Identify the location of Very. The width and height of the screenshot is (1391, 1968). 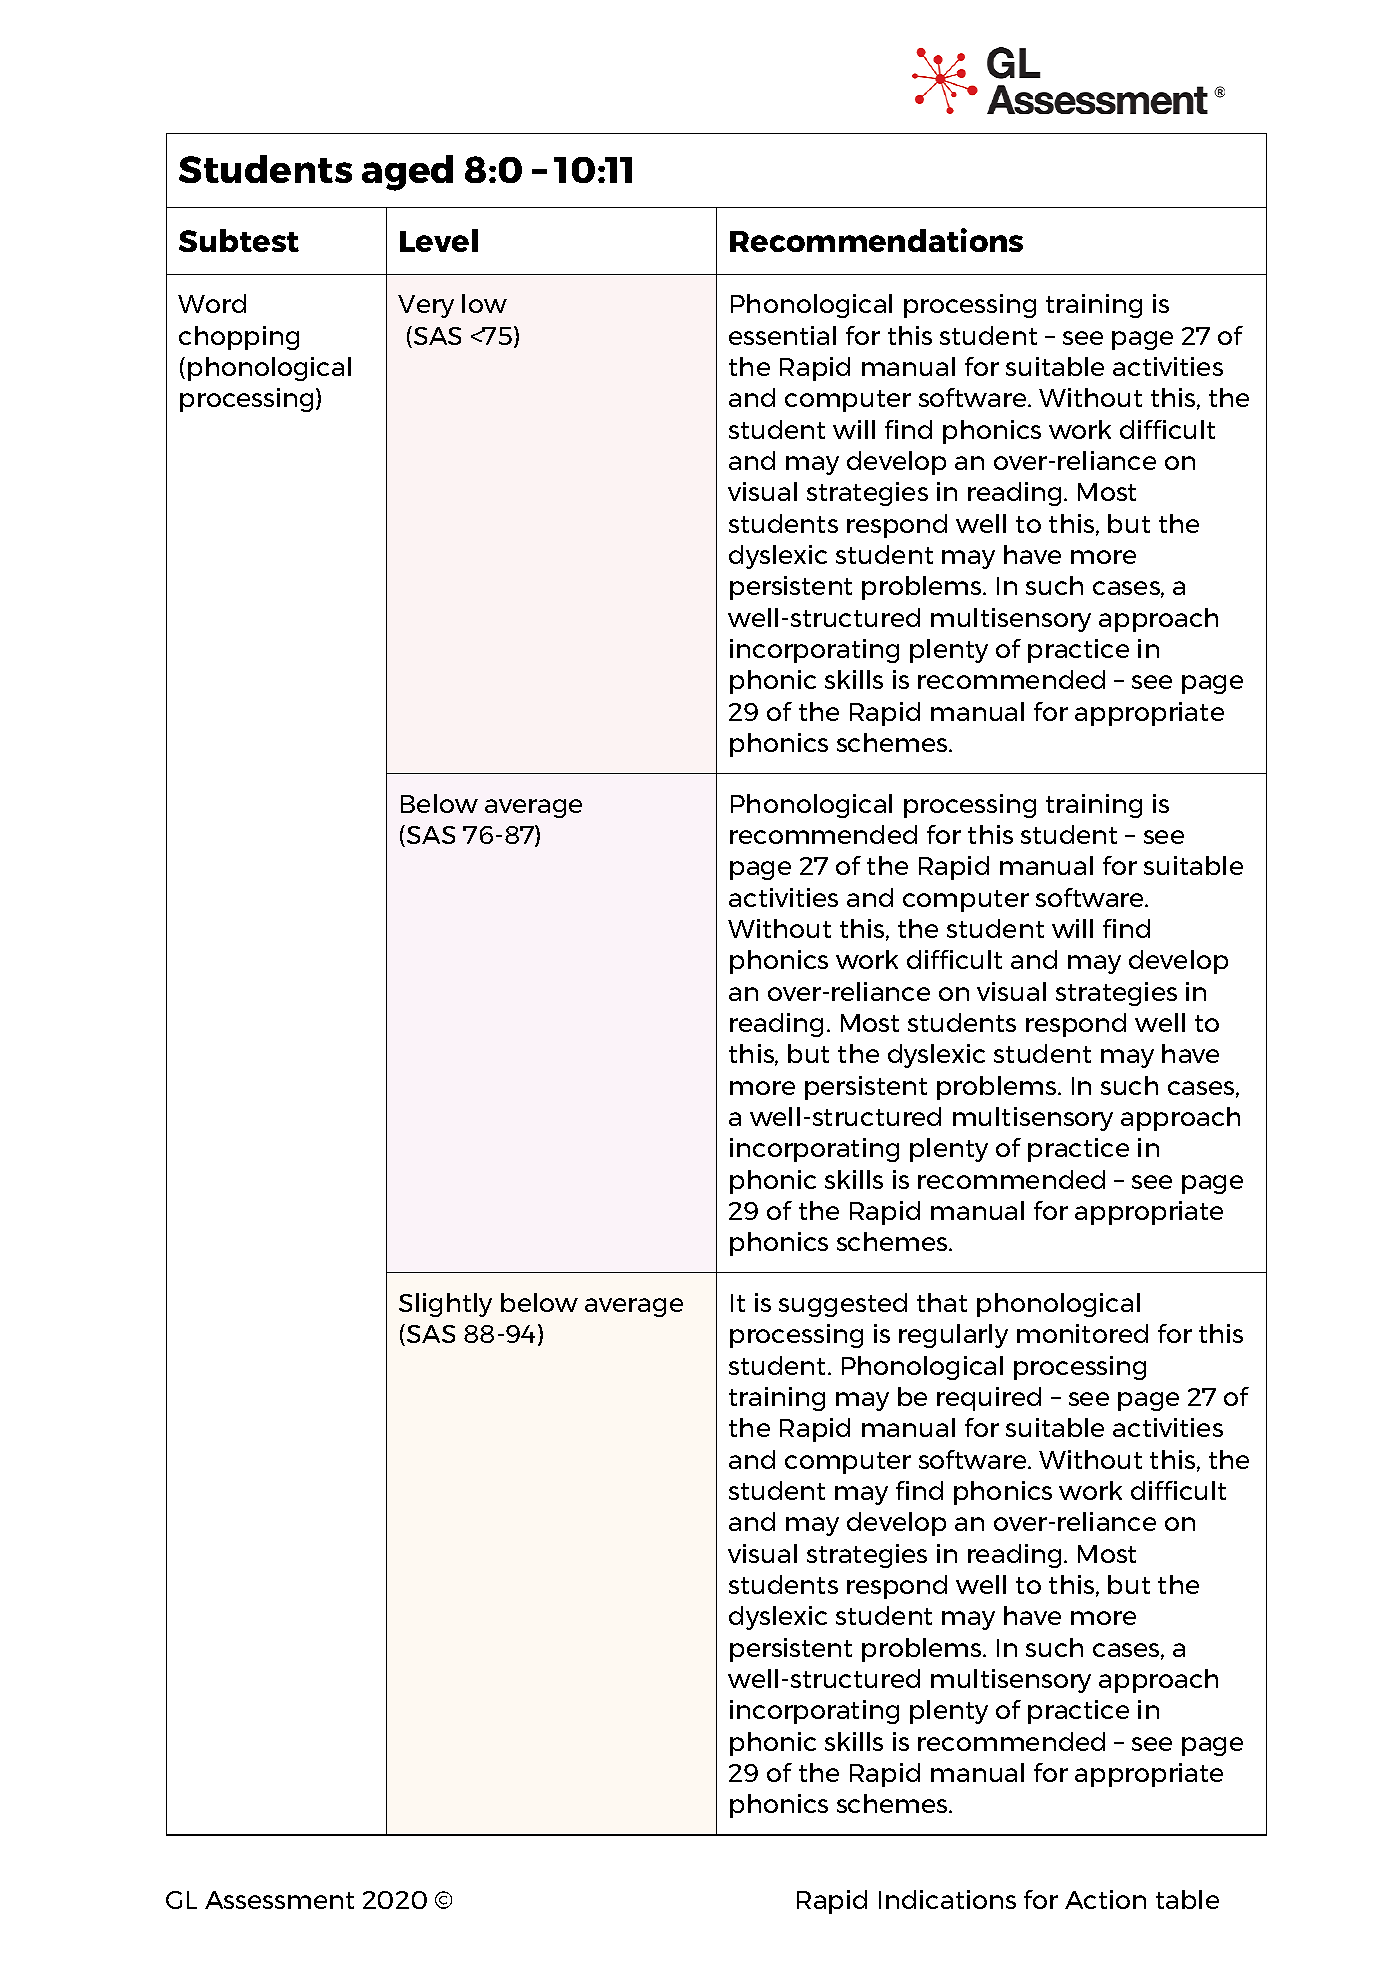
(426, 306).
